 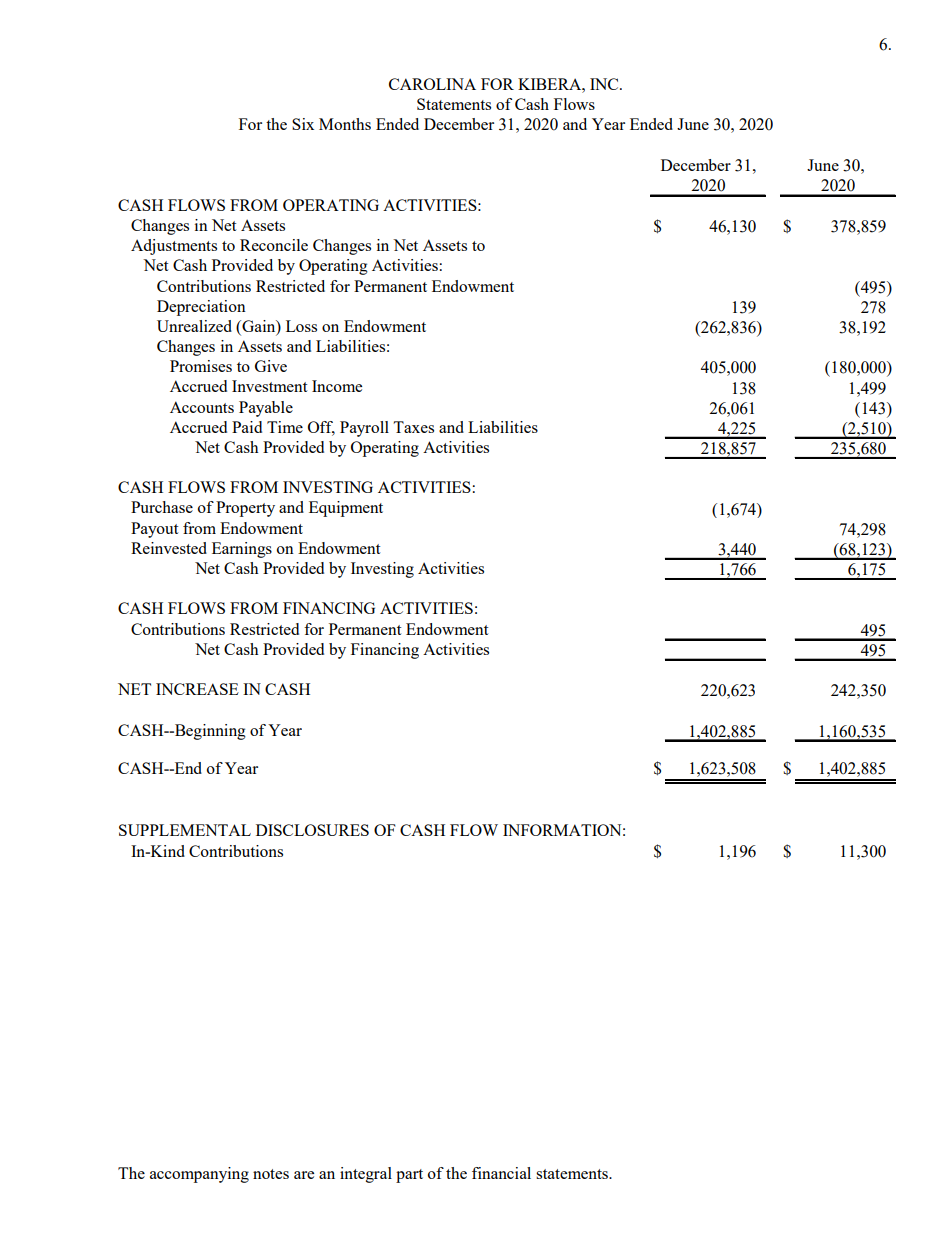 I want to click on Adjustments, so click(x=174, y=247).
